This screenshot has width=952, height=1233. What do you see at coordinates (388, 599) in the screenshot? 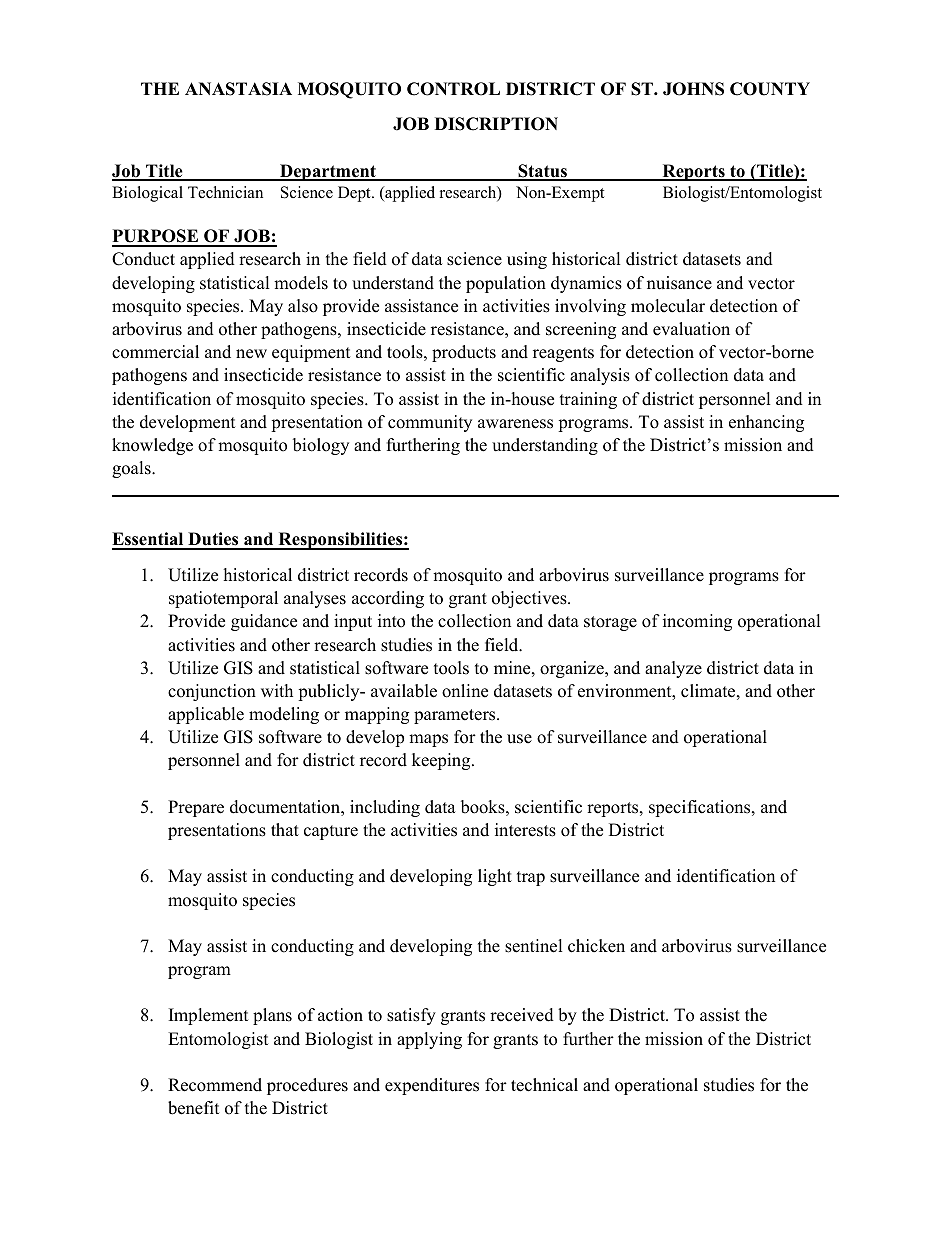
I see `according` at bounding box center [388, 599].
